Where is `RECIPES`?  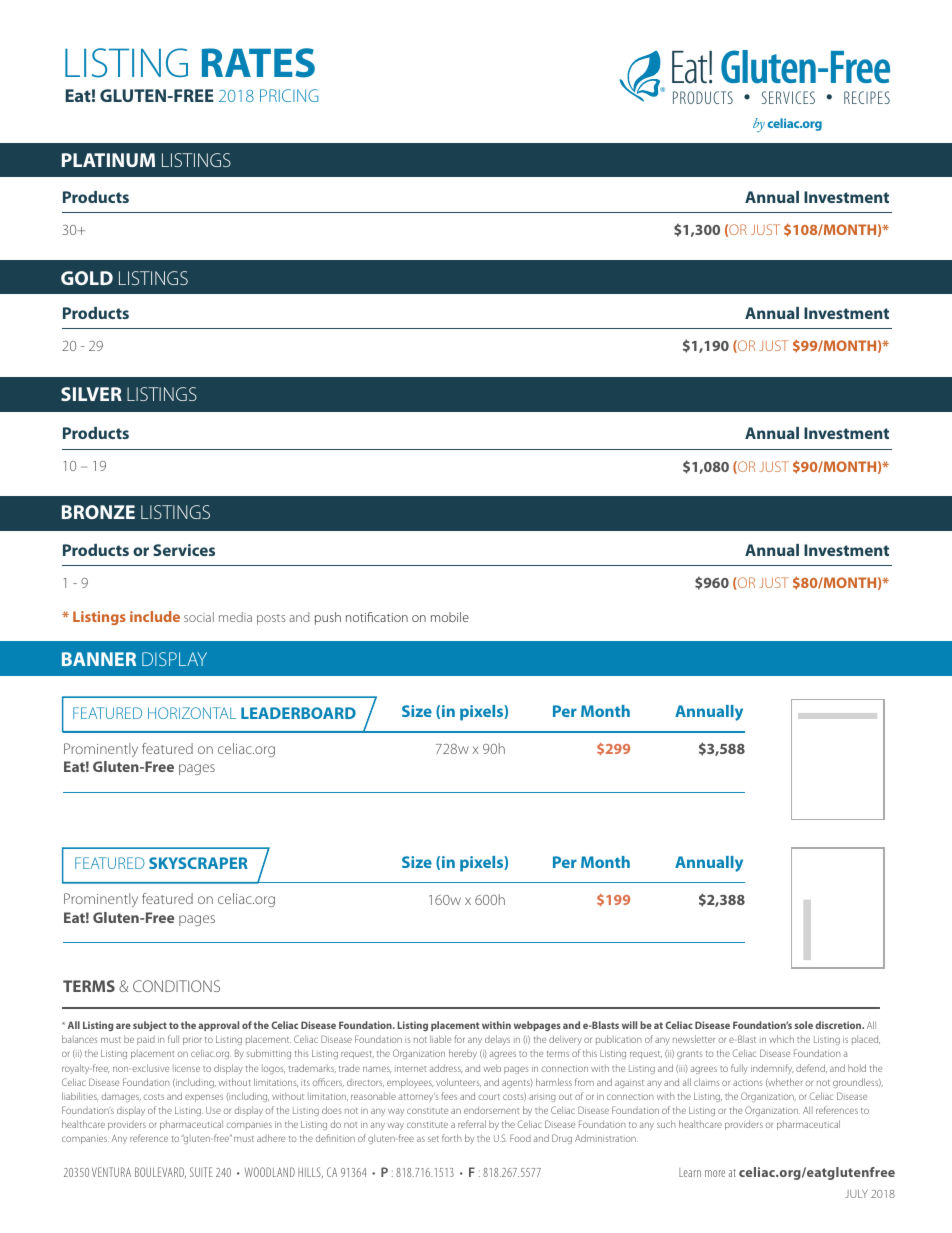
RECIPES is located at coordinates (867, 97).
